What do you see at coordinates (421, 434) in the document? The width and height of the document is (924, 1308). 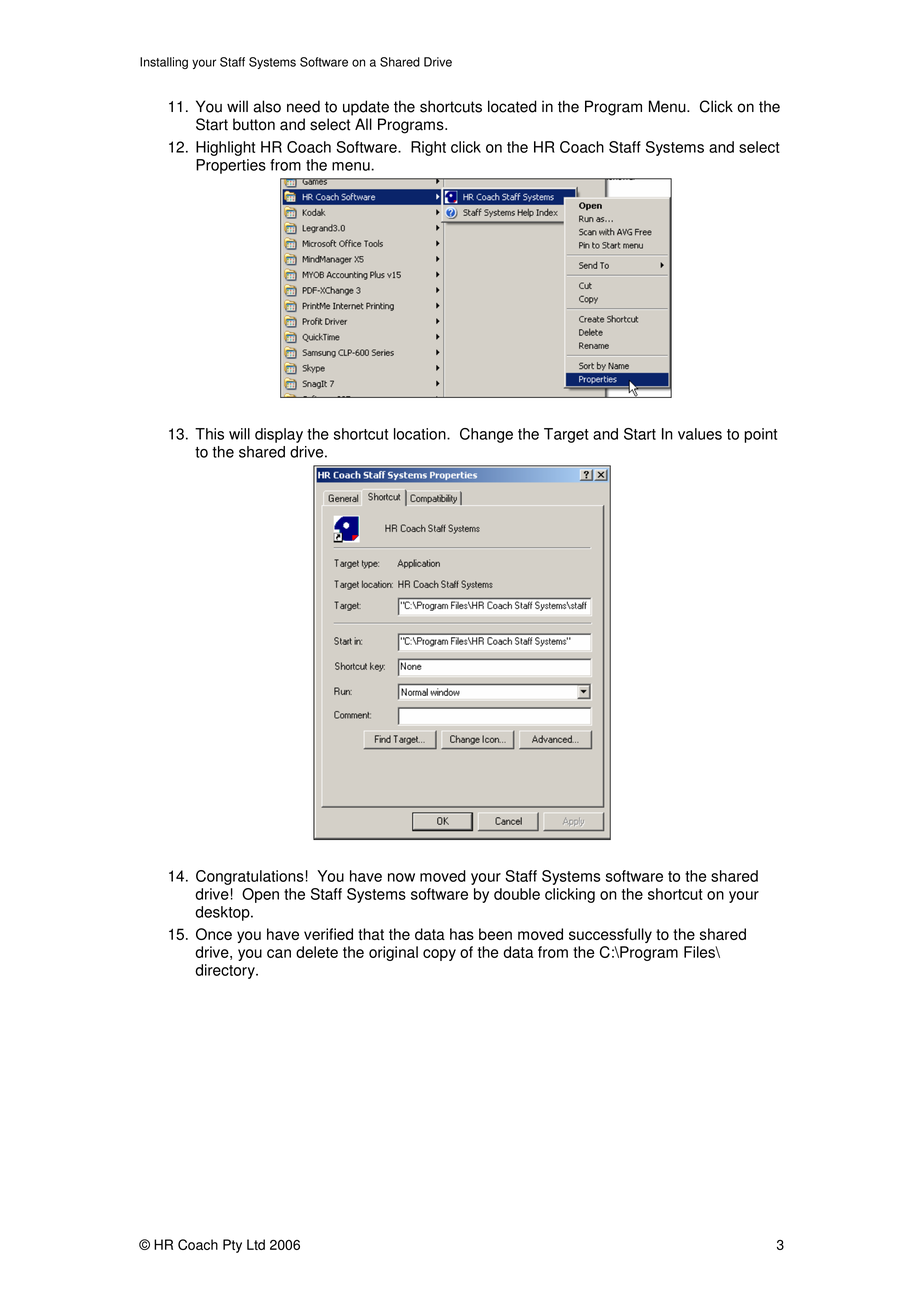 I see `location` at bounding box center [421, 434].
